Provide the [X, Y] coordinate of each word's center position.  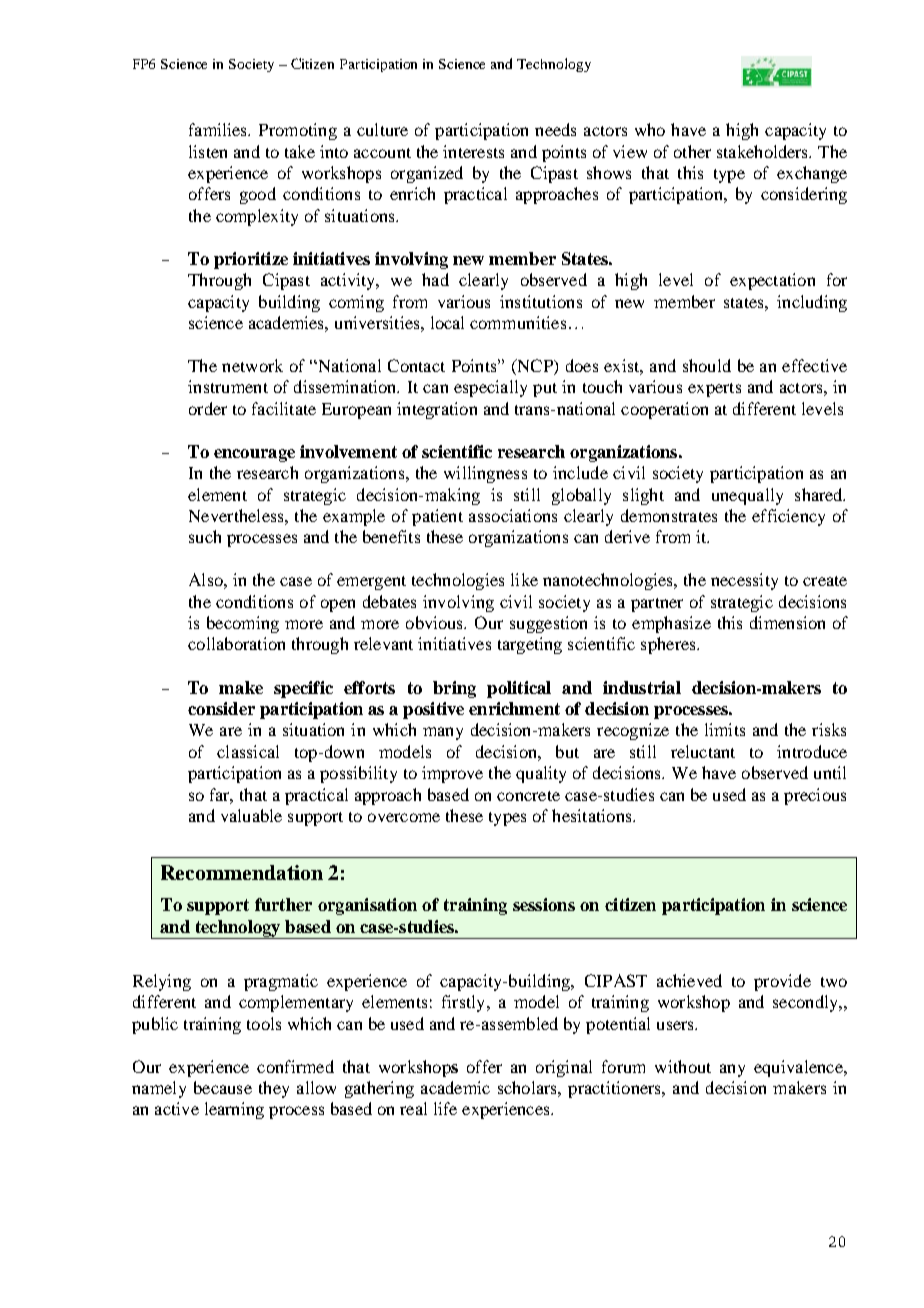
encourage [254, 455]
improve [452, 774]
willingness [485, 474]
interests [473, 151]
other [692, 151]
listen [208, 151]
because [223, 1087]
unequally [747, 496]
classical [248, 751]
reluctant [703, 751]
